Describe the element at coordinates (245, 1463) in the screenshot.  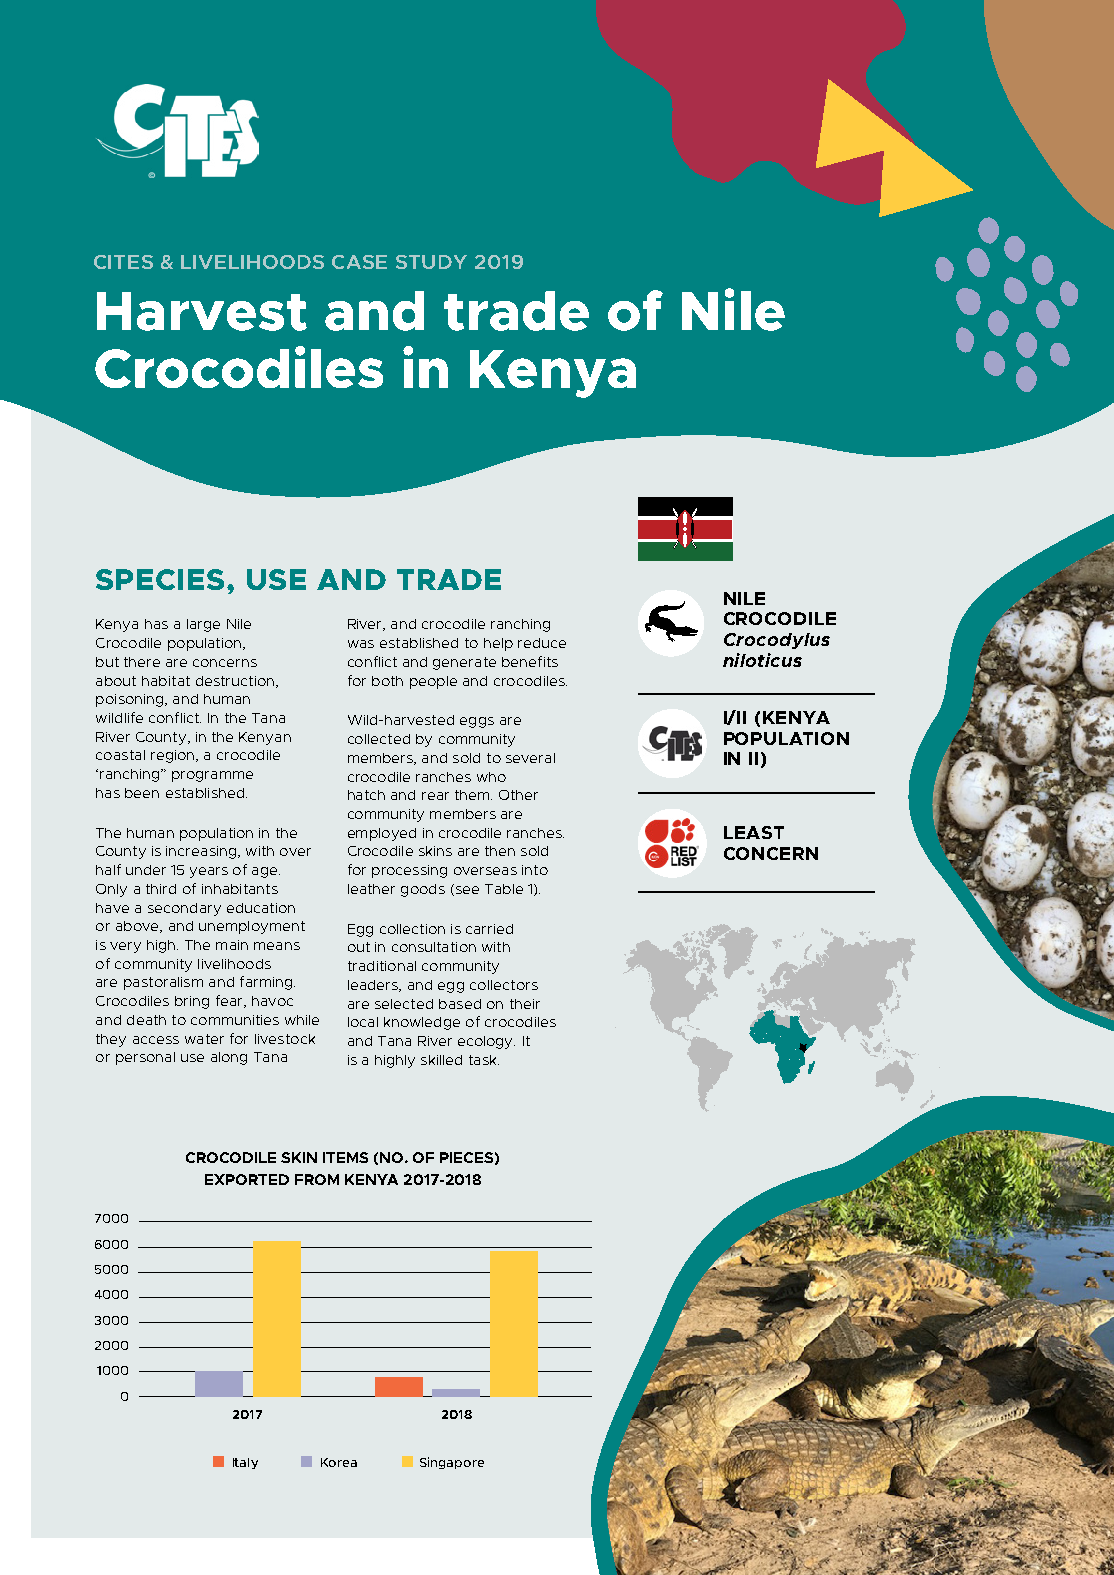
I see `Italy` at that location.
